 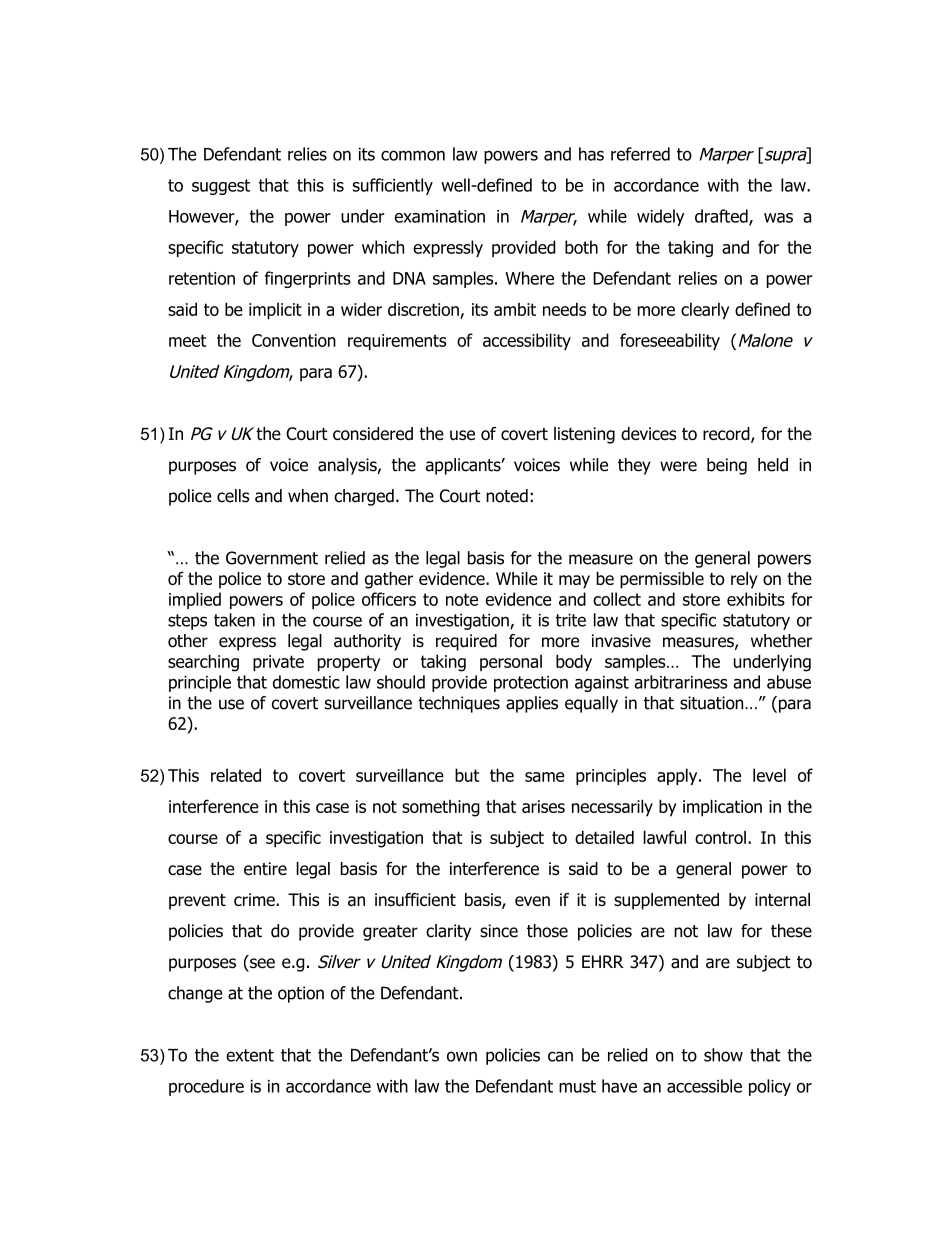 What do you see at coordinates (462, 1056) in the document?
I see `own` at bounding box center [462, 1056].
